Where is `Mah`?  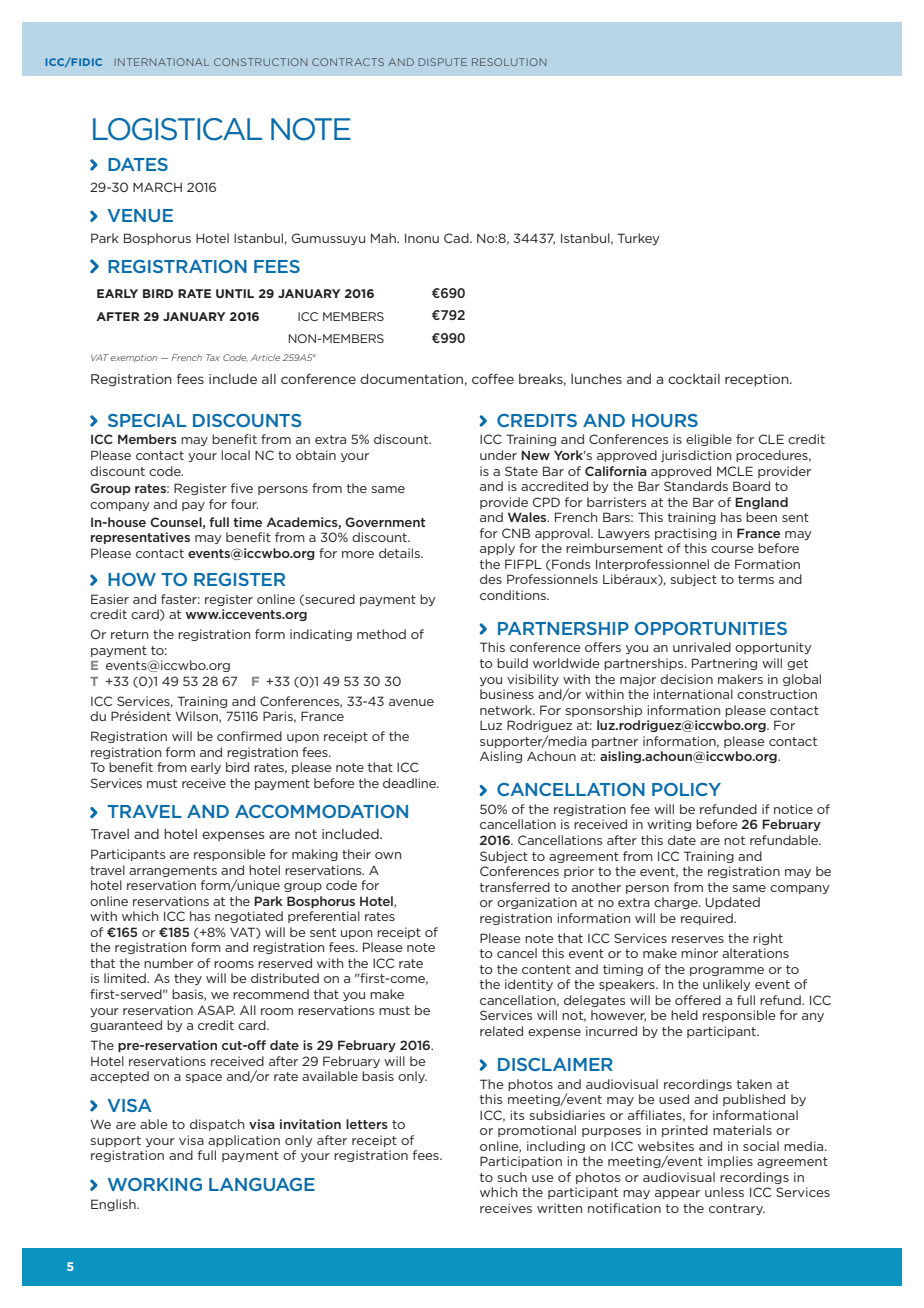
Mah is located at coordinates (384, 238).
